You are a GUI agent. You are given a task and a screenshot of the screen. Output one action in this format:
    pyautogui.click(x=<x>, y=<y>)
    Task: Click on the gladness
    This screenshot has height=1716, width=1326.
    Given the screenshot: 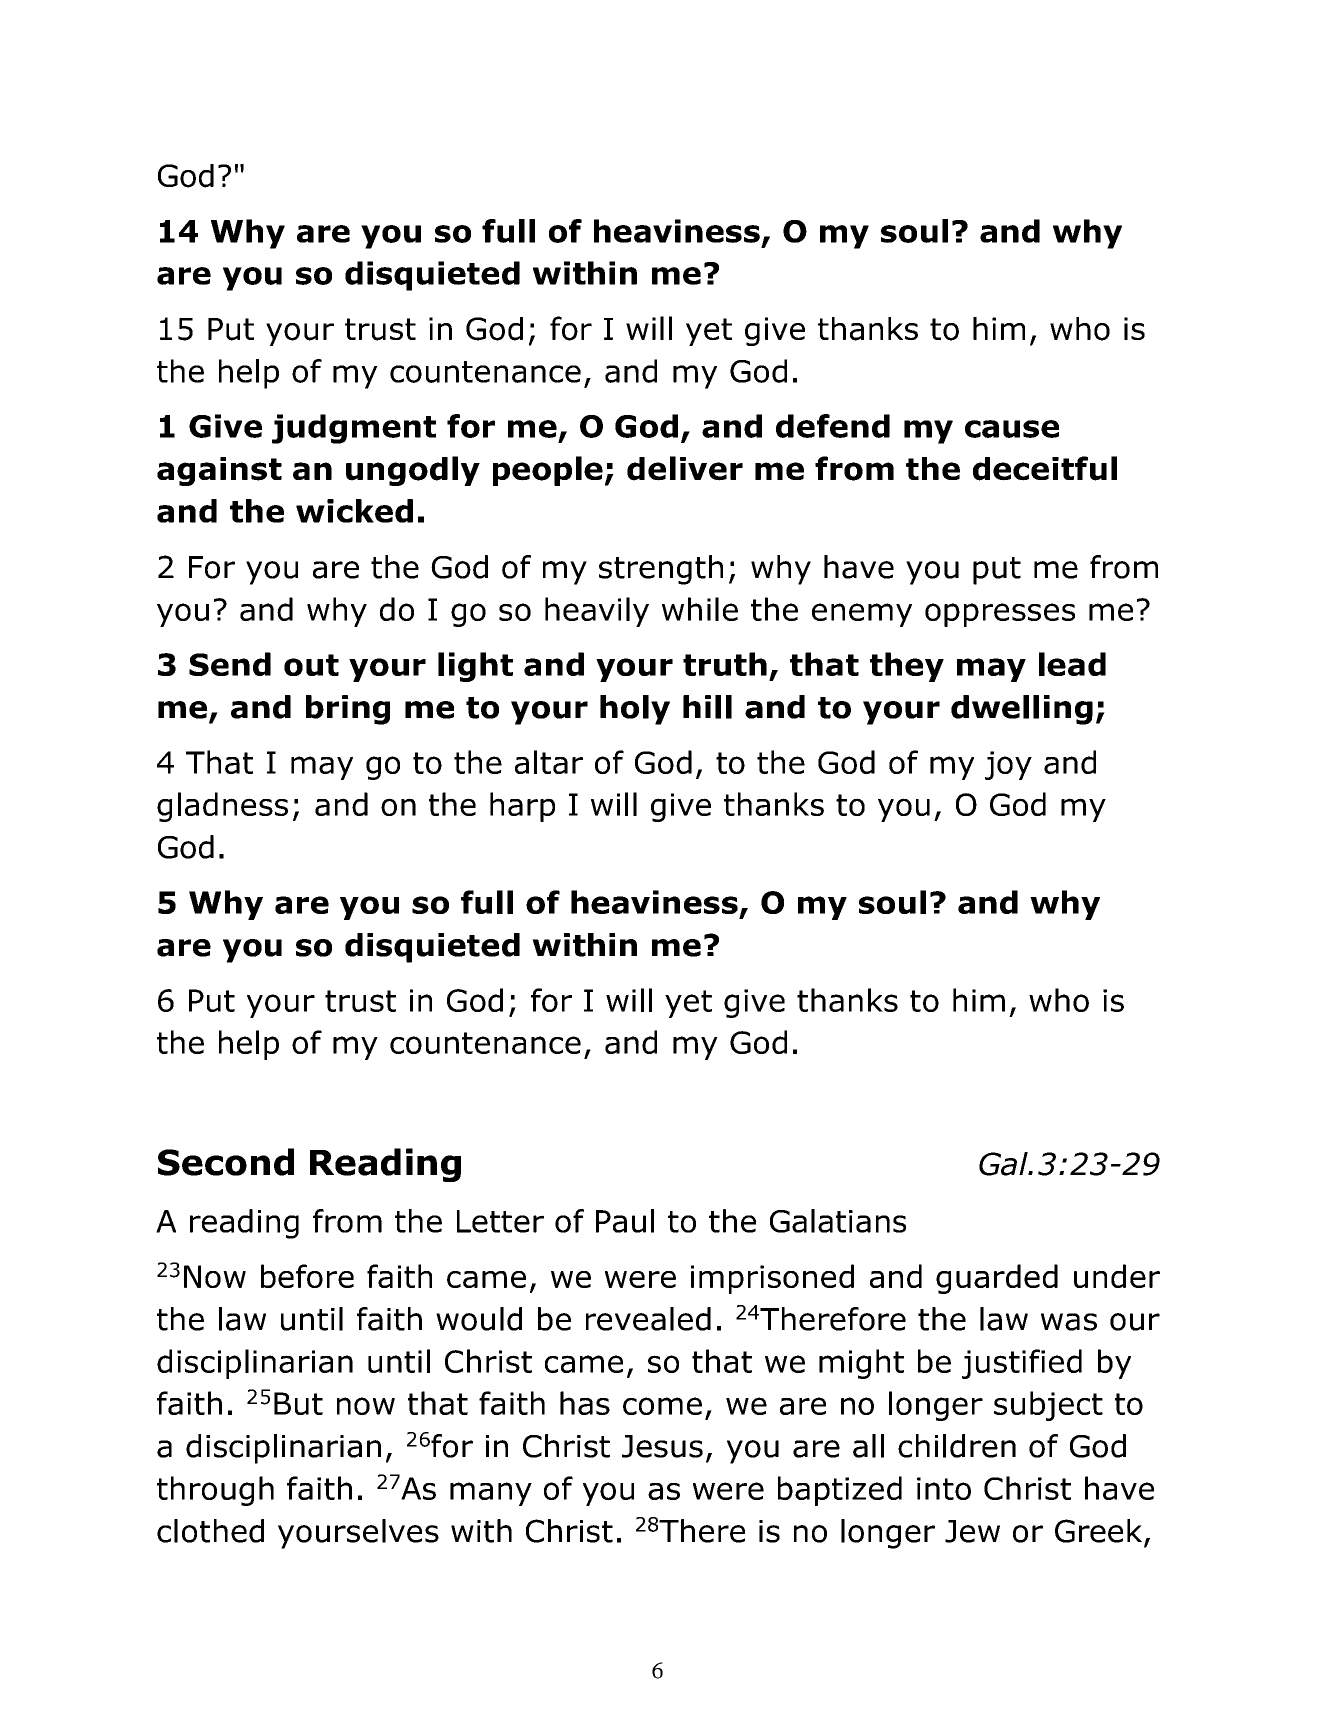 What is the action you would take?
    pyautogui.click(x=222, y=807)
